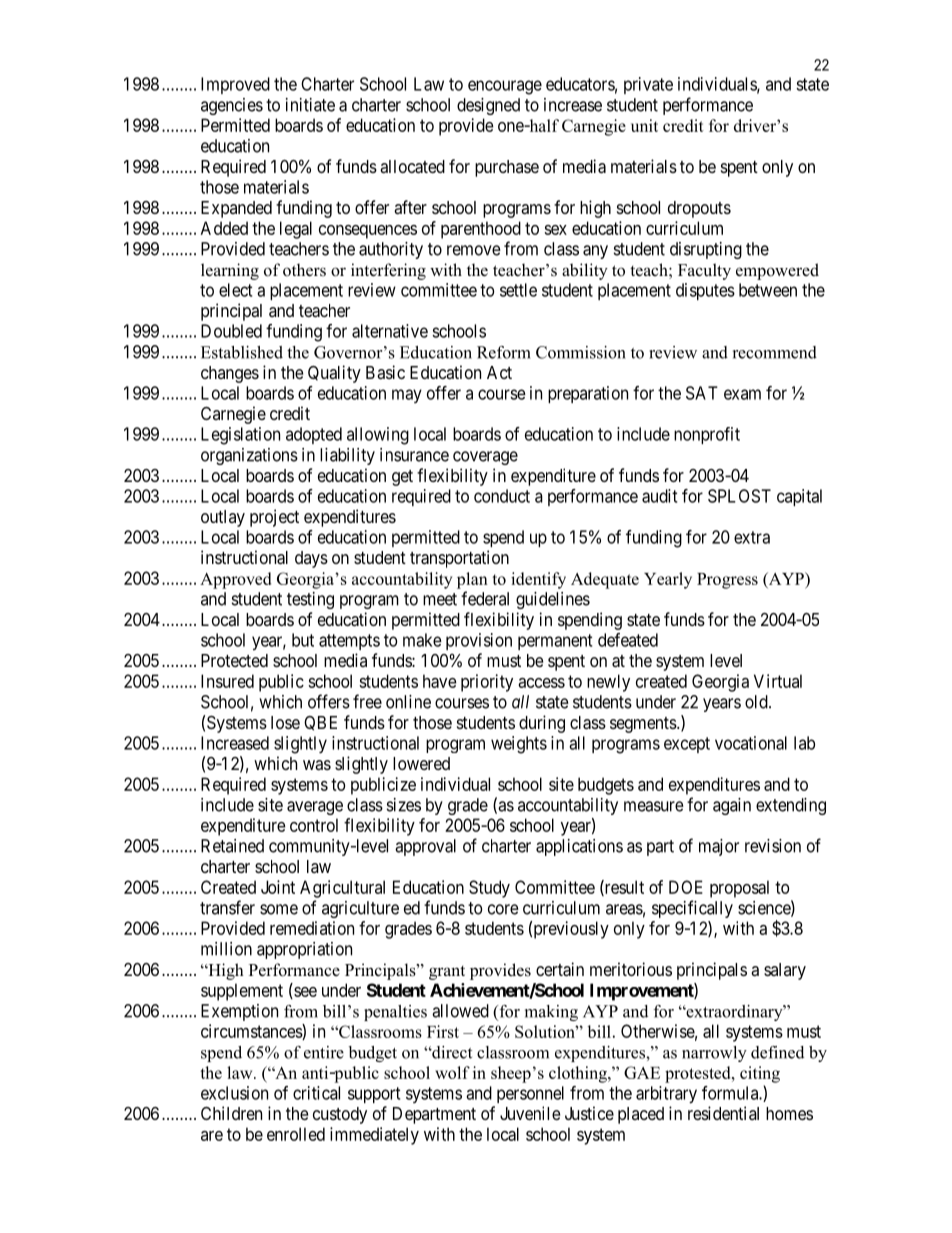 This document has width=952, height=1233. What do you see at coordinates (732, 806) in the document?
I see `again` at bounding box center [732, 806].
